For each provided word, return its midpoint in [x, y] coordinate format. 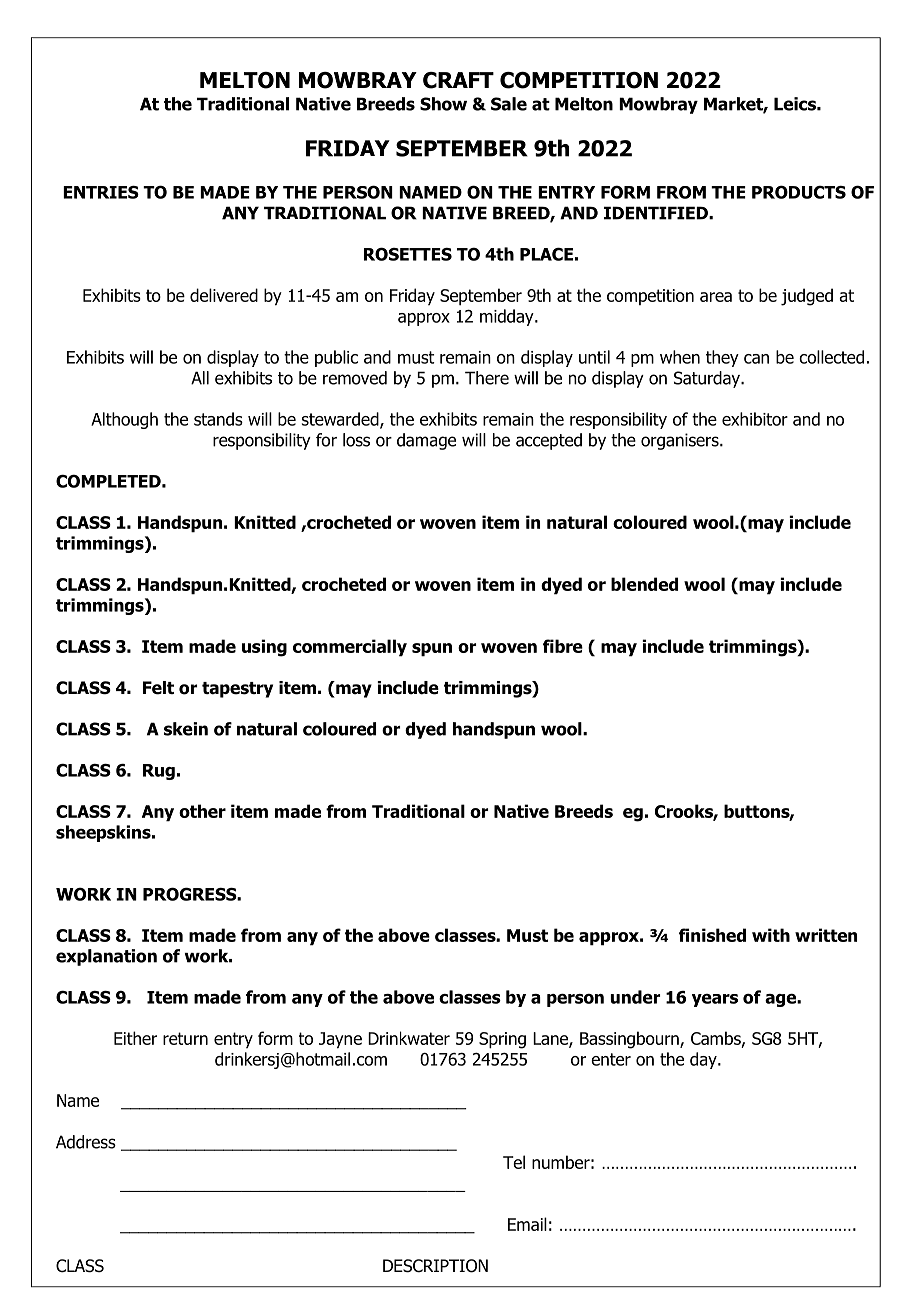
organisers [681, 441]
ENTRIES [101, 192]
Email [527, 1224]
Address [86, 1142]
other [202, 811]
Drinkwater [409, 1038]
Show [443, 104]
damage [426, 441]
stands [218, 419]
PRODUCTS [799, 192]
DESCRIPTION [435, 1266]
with [771, 935]
